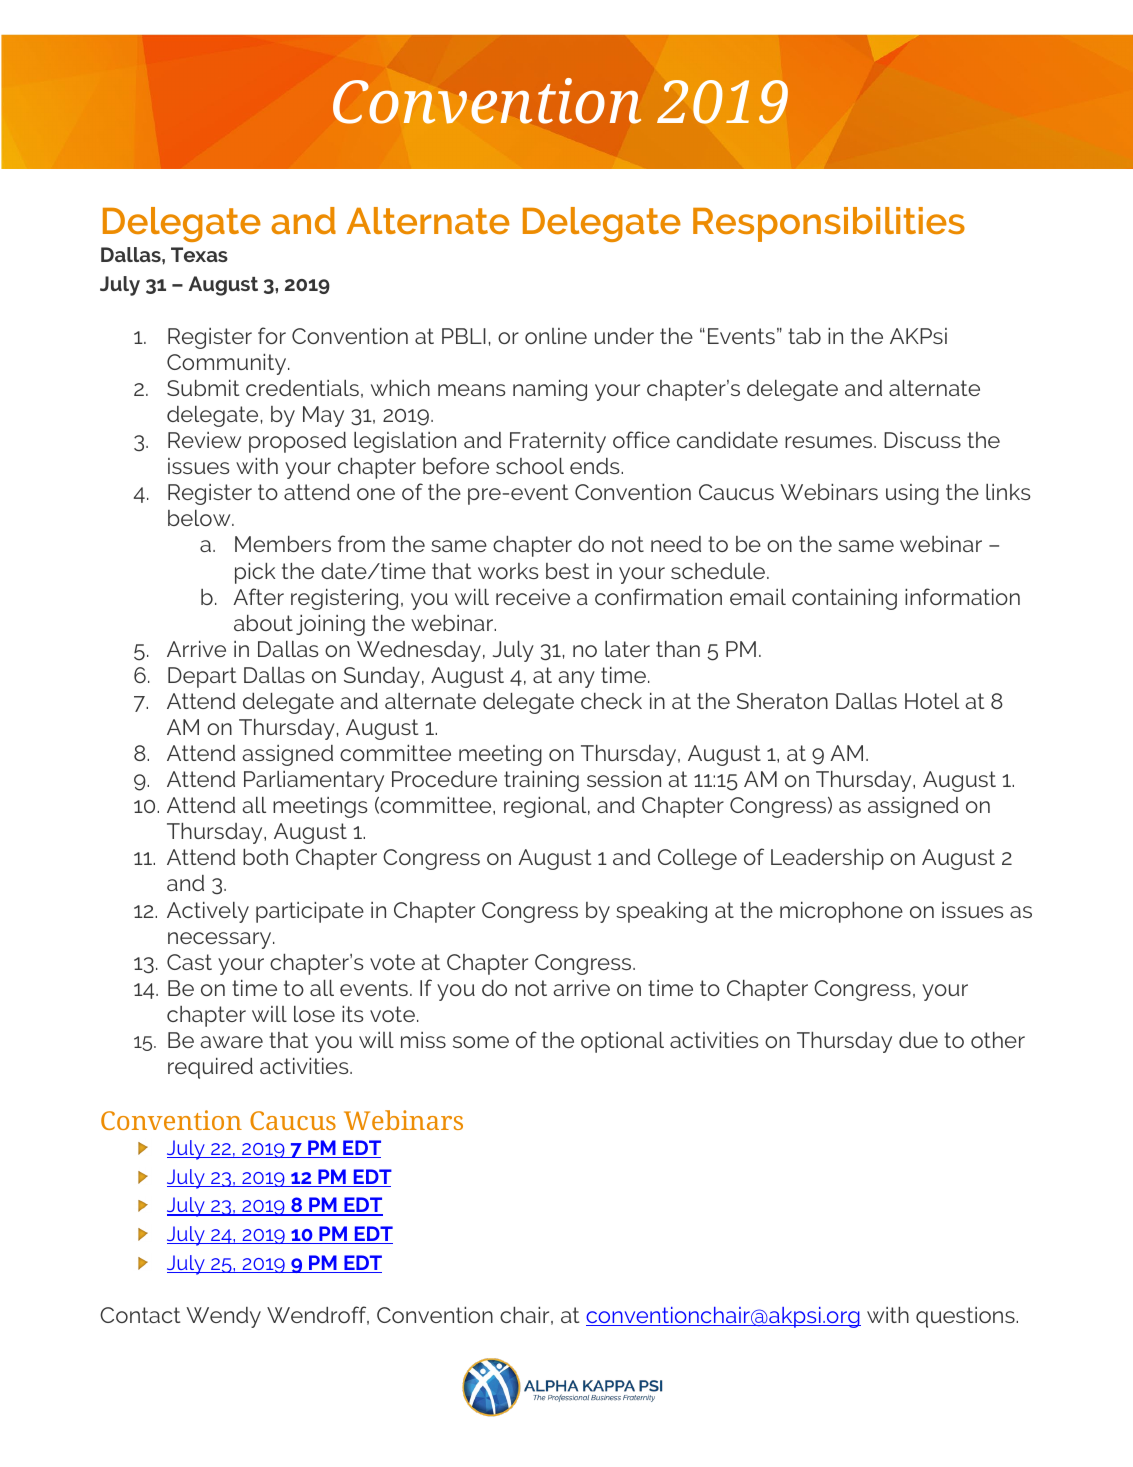 Image resolution: width=1133 pixels, height=1467 pixels. Describe the element at coordinates (622, 1042) in the image. I see `optional` at that location.
